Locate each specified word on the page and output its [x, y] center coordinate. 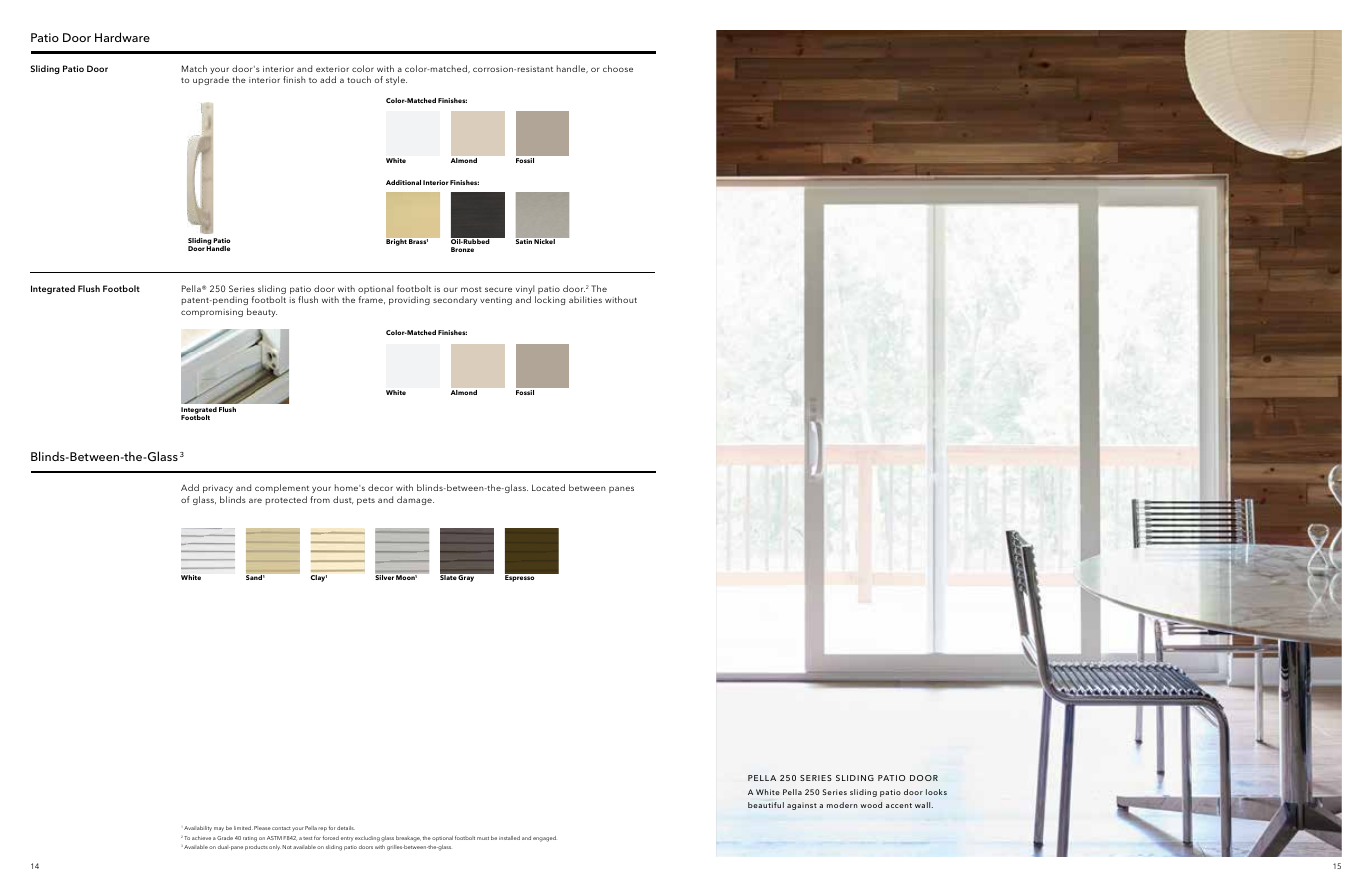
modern [842, 805]
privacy [218, 491]
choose [618, 68]
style [396, 80]
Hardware [122, 37]
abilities [585, 299]
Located [548, 487]
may [219, 829]
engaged [544, 839]
